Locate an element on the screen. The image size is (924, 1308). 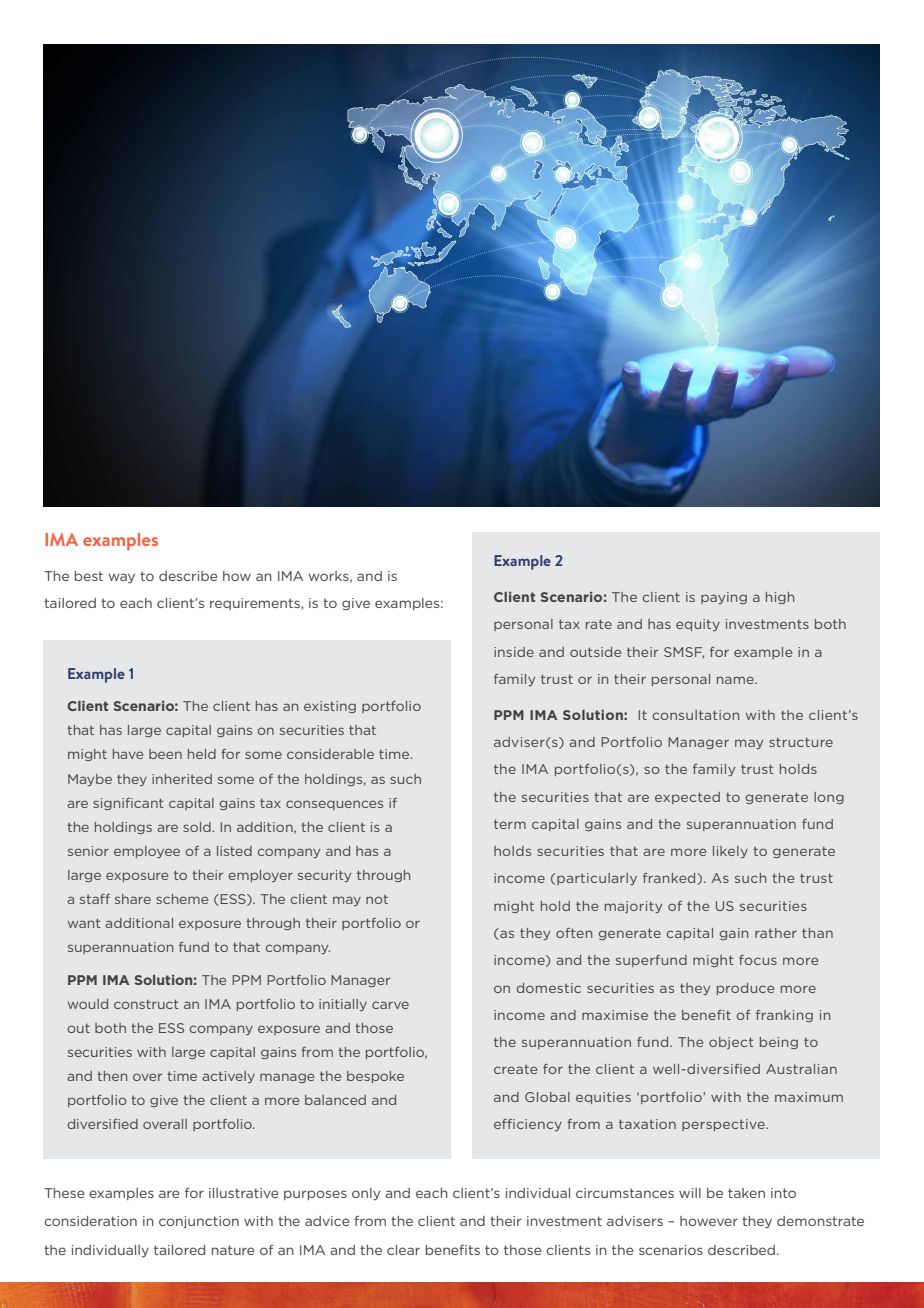
carve is located at coordinates (390, 1005).
